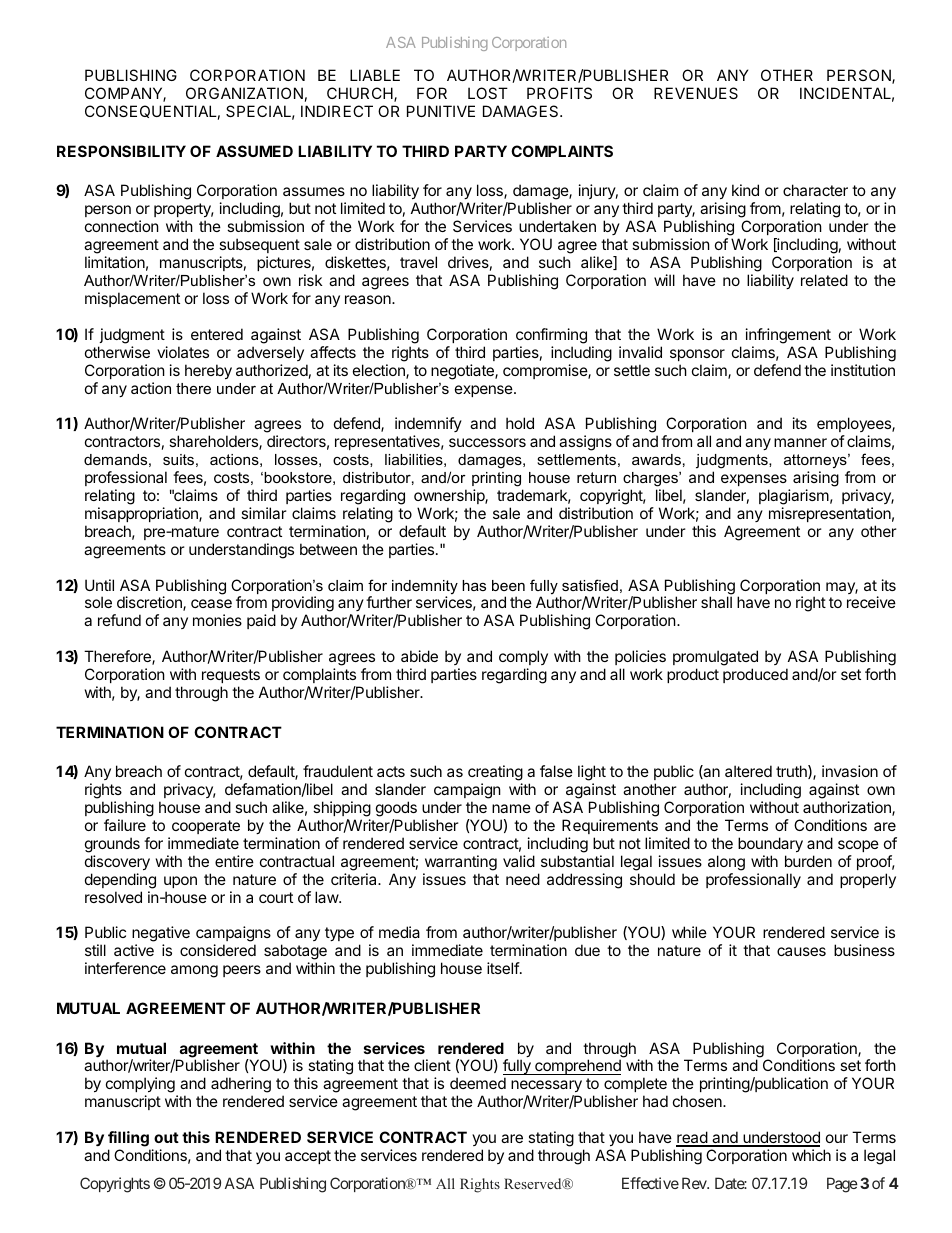 This document has height=1233, width=952. What do you see at coordinates (488, 93) in the document?
I see `LOST` at bounding box center [488, 93].
